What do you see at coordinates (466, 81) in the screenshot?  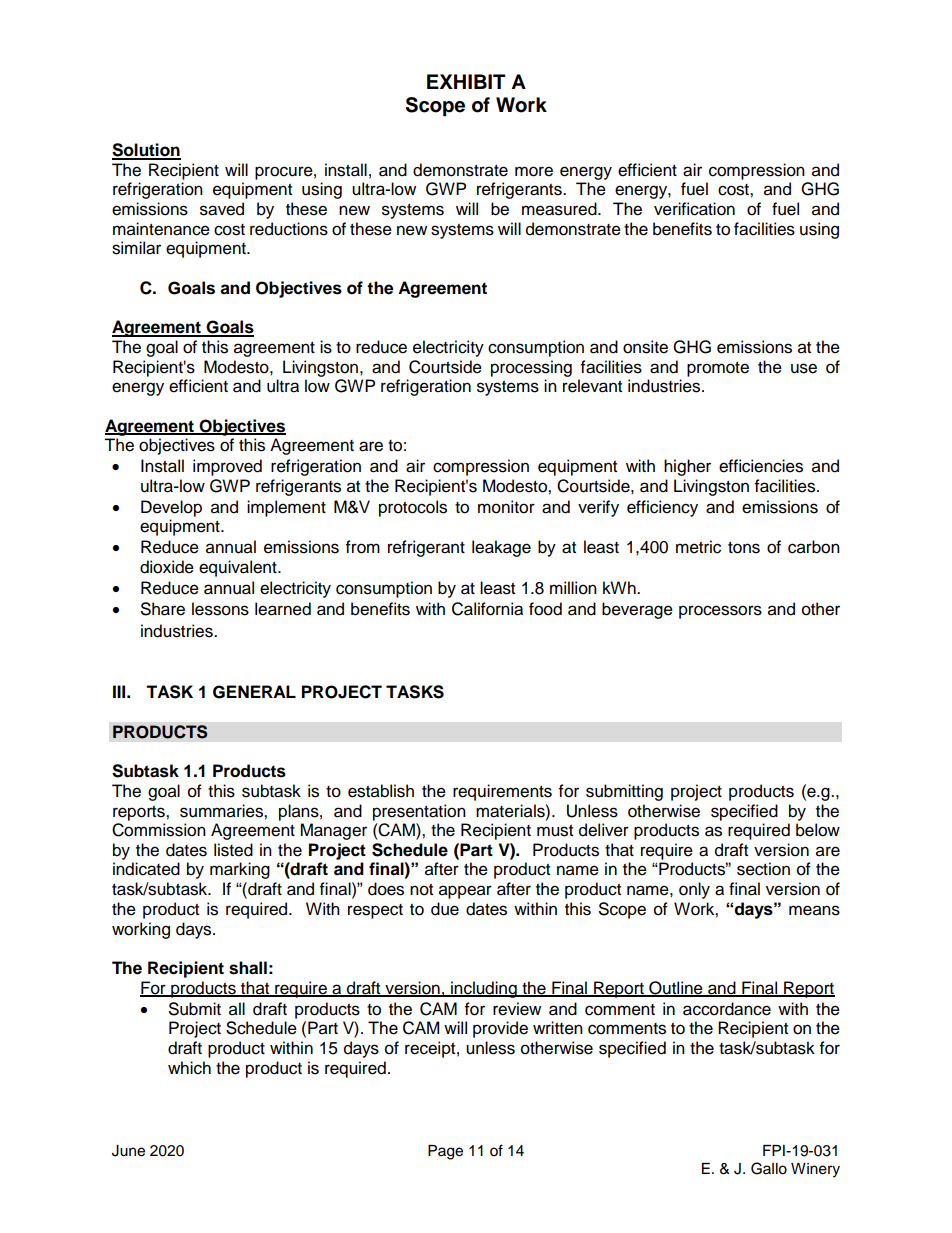 I see `EXHIBIT` at bounding box center [466, 81].
